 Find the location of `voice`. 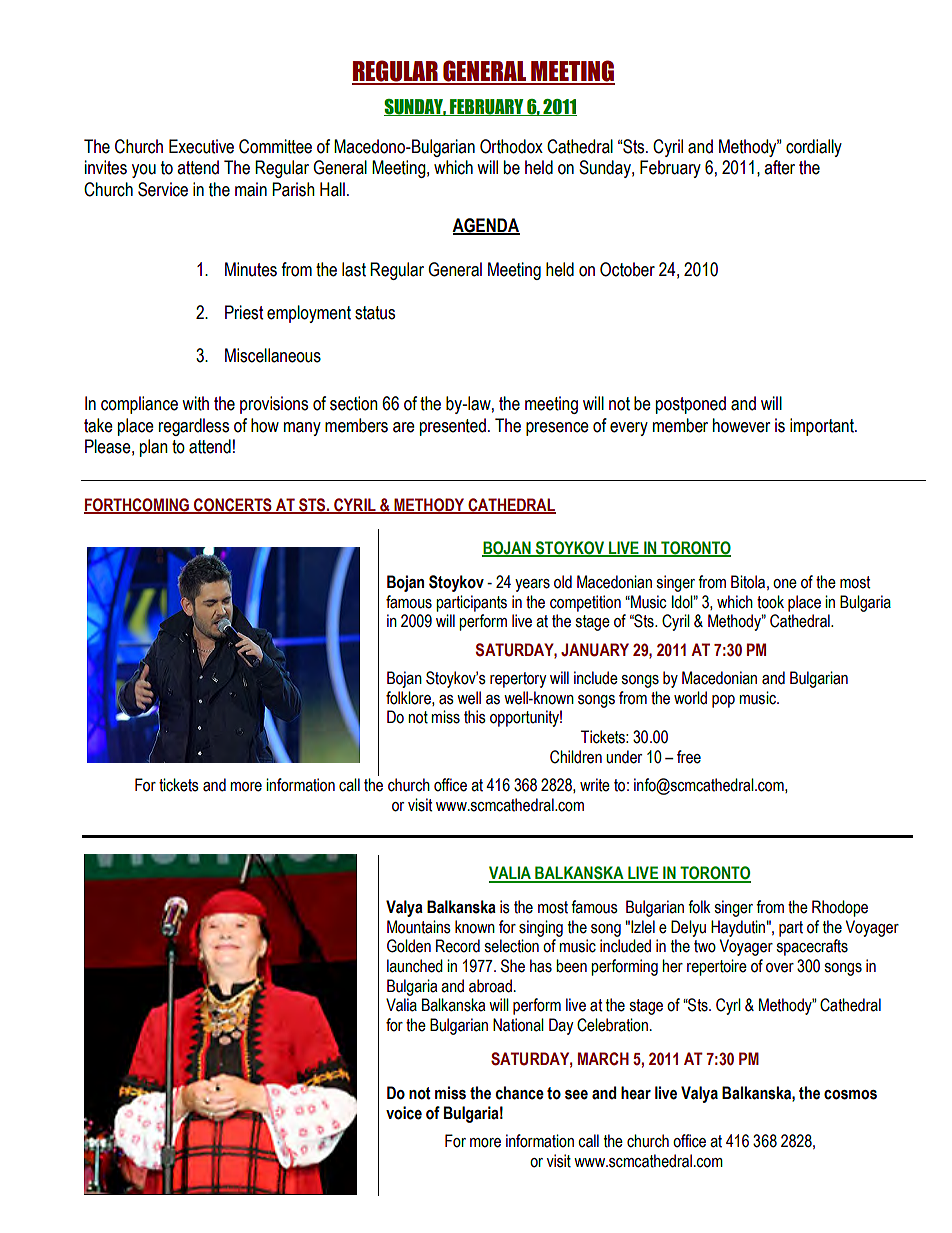

voice is located at coordinates (404, 1113).
